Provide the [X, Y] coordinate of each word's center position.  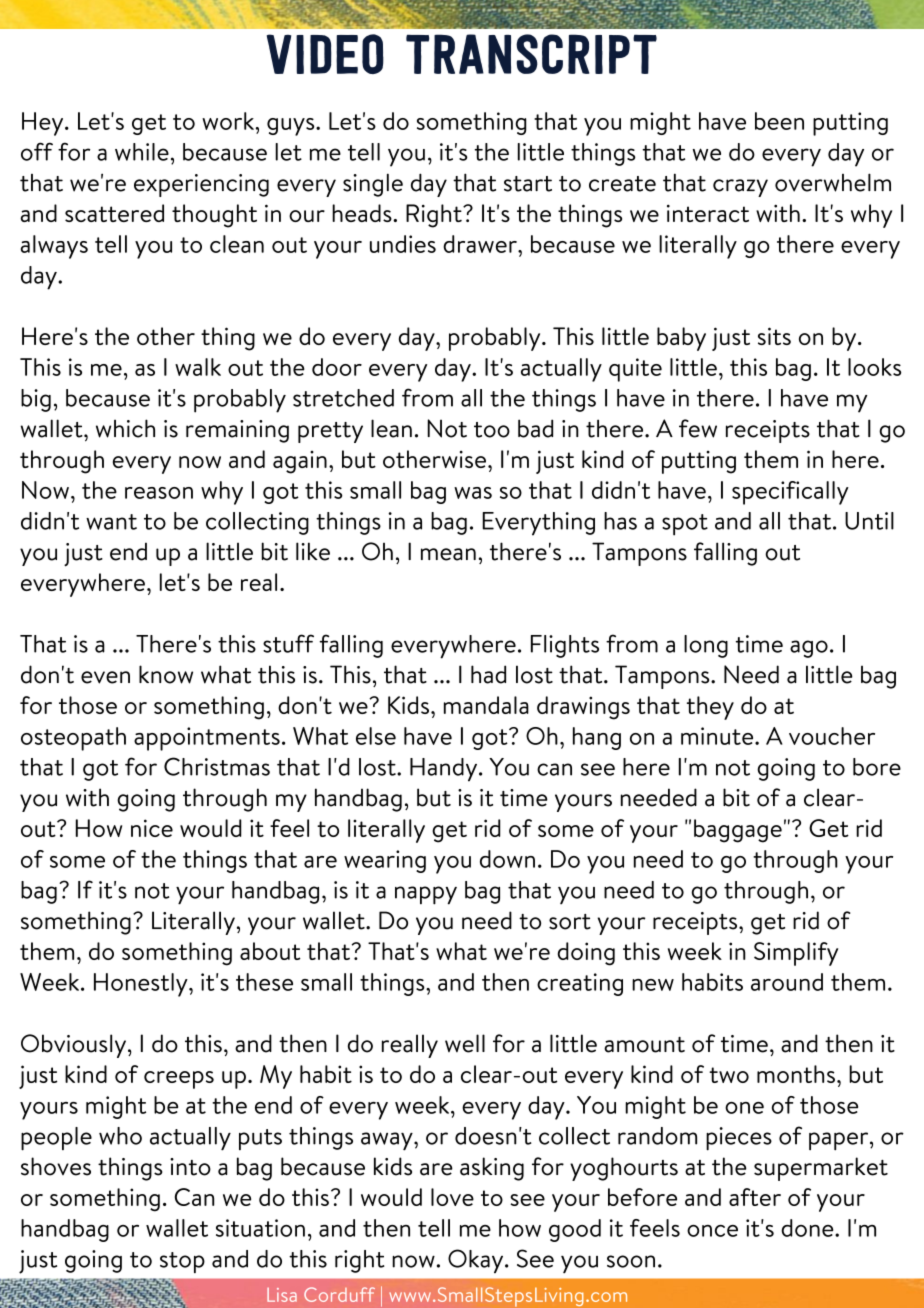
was [473, 493]
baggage [738, 831]
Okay [477, 1261]
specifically [790, 493]
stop [182, 1262]
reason [159, 493]
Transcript [531, 54]
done [808, 1228]
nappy [426, 895]
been [779, 121]
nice [152, 828]
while [142, 152]
